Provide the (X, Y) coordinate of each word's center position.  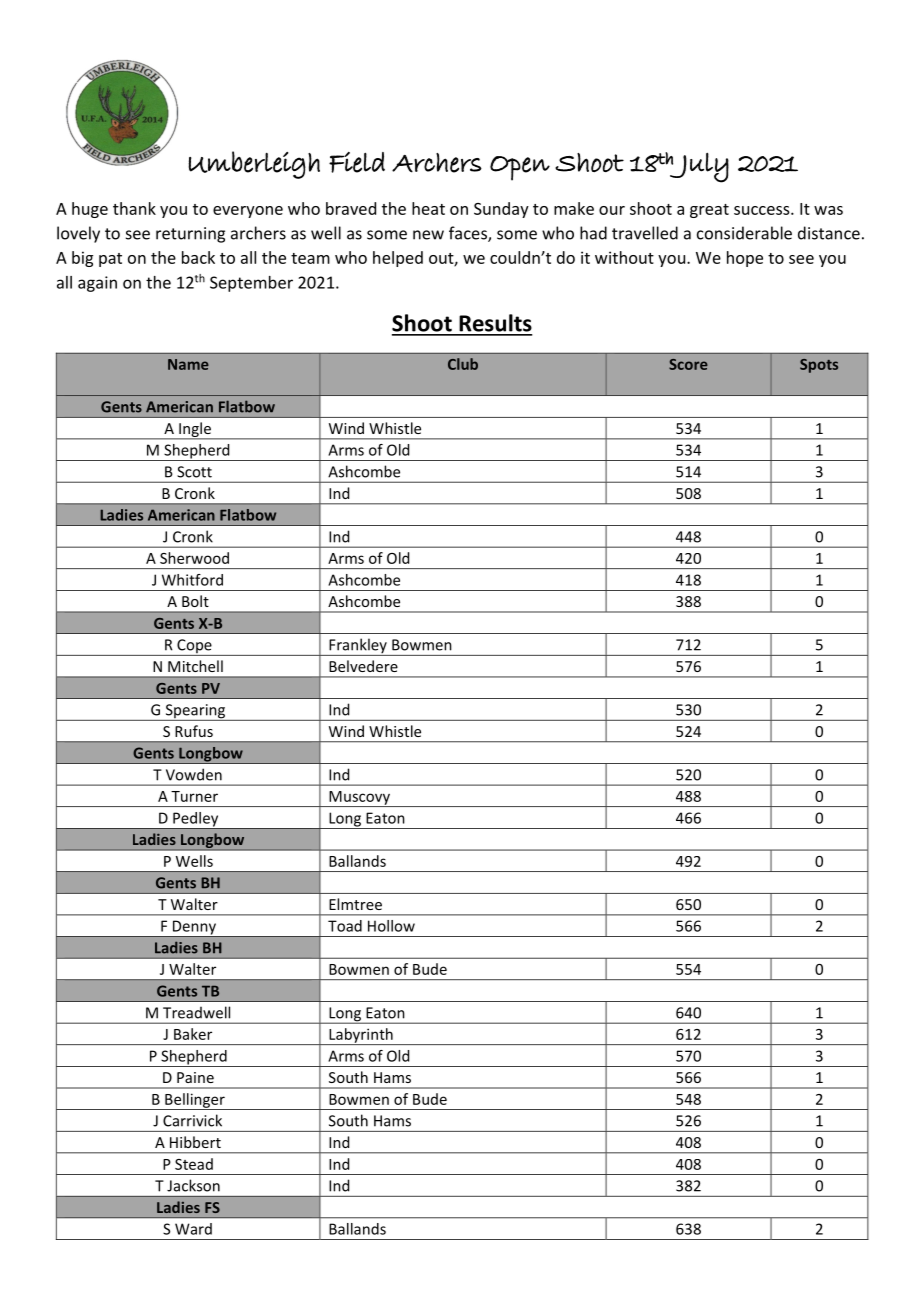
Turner (194, 796)
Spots (819, 366)
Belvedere (363, 666)
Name (188, 364)
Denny (194, 929)
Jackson (193, 1185)
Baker (193, 1034)
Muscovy (359, 799)
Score (688, 364)
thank (134, 208)
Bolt (195, 601)
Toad (345, 926)
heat (428, 208)
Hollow (391, 926)
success (763, 210)
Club (463, 364)
